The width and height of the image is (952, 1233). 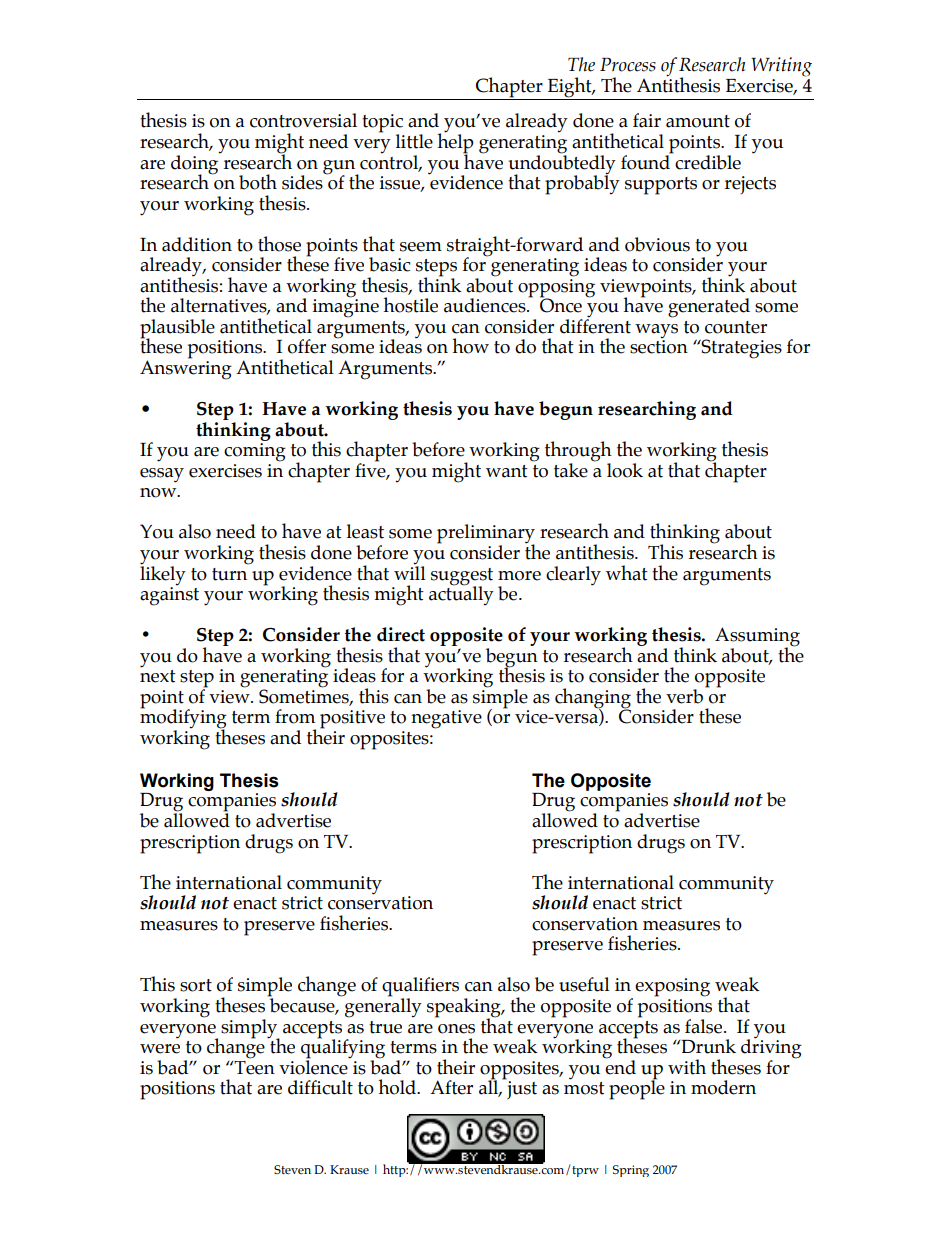 I want to click on modern, so click(x=723, y=1087).
